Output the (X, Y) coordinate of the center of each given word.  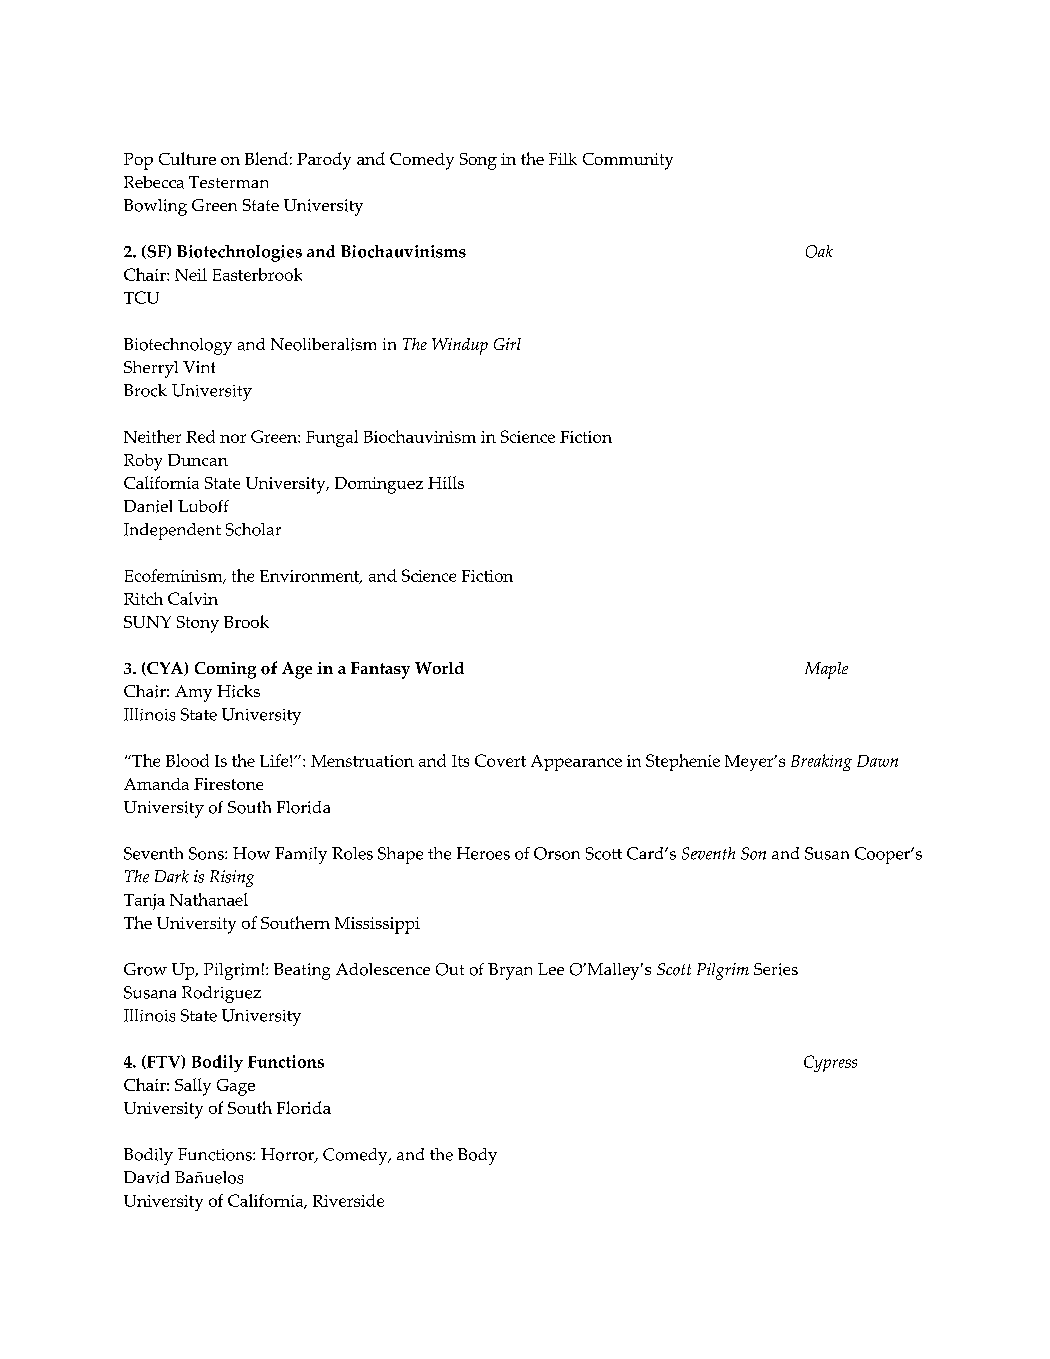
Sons (207, 853)
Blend (266, 158)
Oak (819, 251)
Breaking (821, 762)
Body (477, 1156)
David (146, 1177)
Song (478, 161)
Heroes (483, 853)
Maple (826, 670)
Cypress (830, 1063)
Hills (446, 482)
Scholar (253, 529)
